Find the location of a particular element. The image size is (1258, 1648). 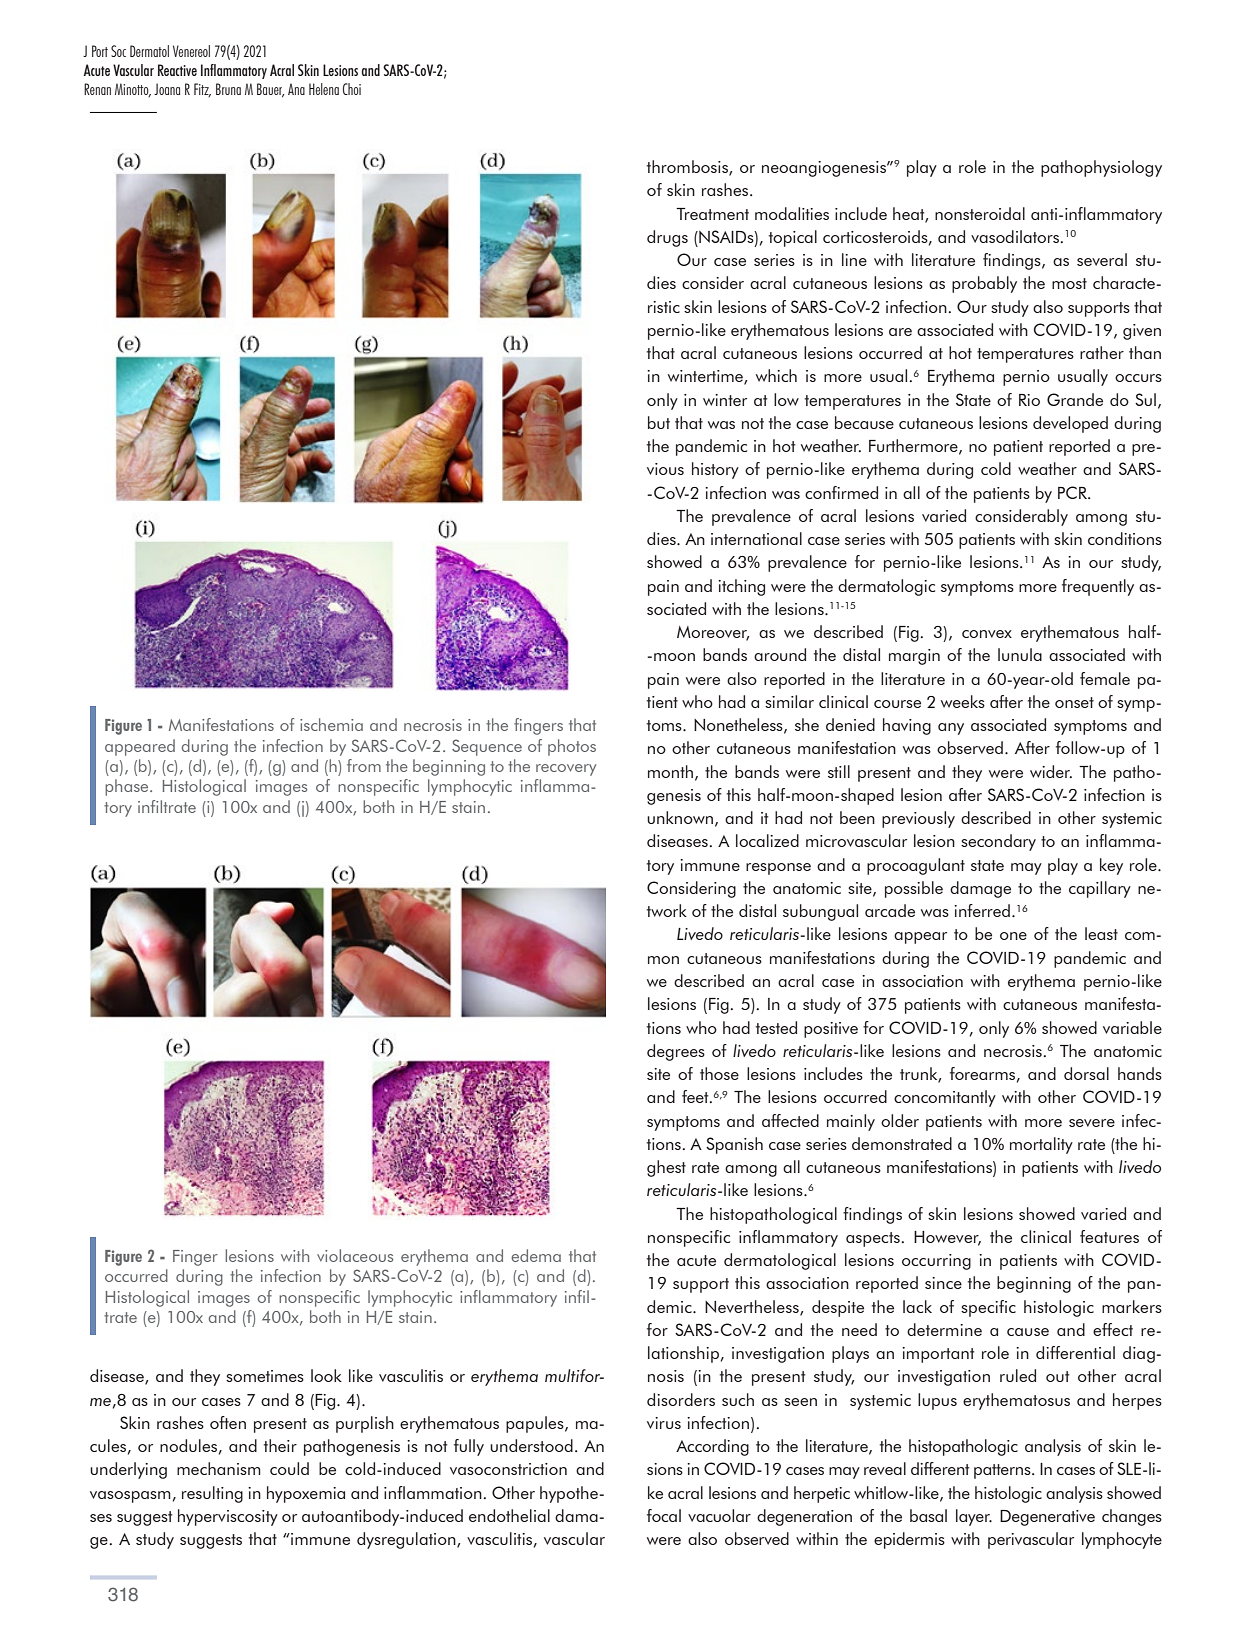

patterns is located at coordinates (1003, 1471).
